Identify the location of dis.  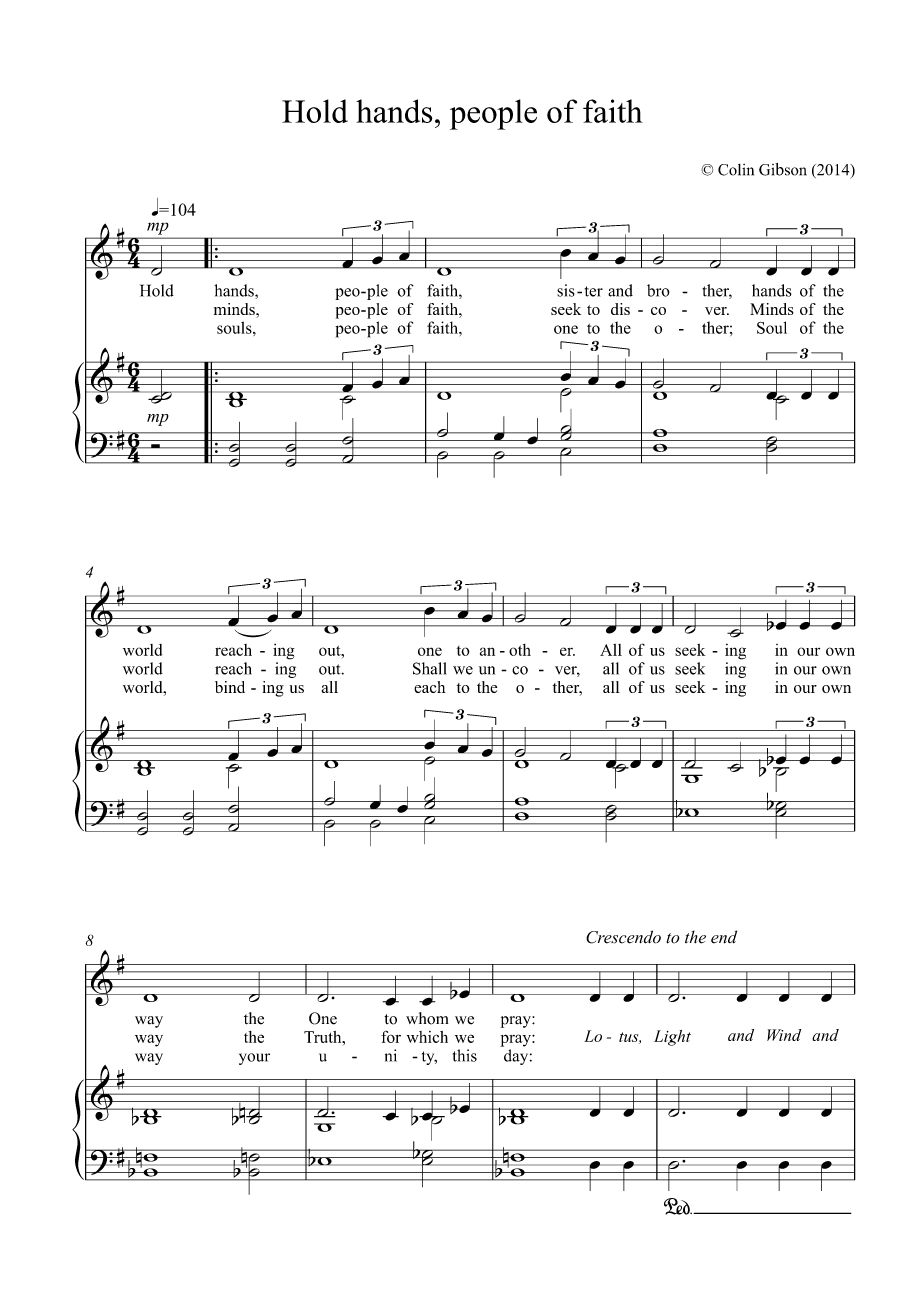
(620, 309).
